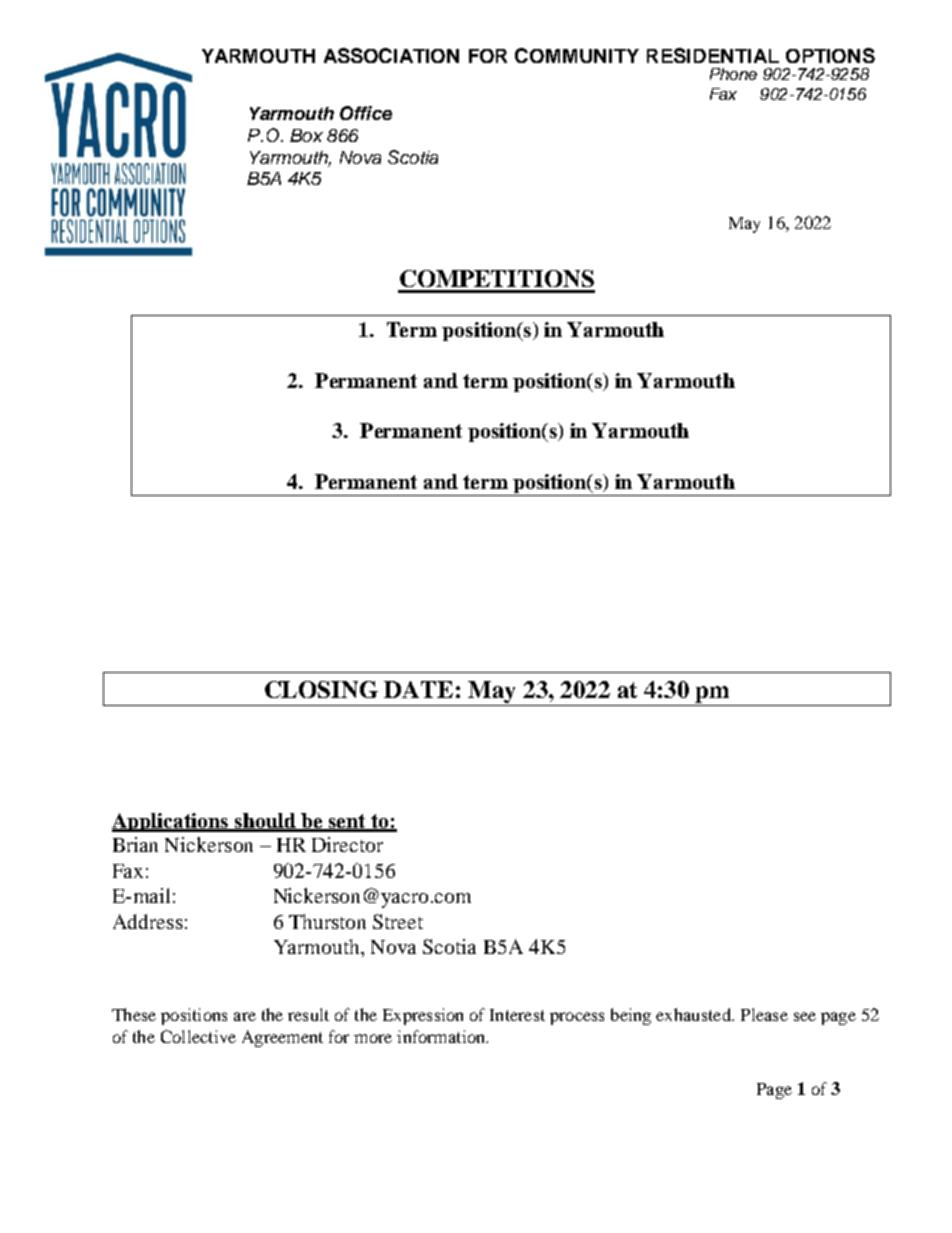 The image size is (952, 1233). What do you see at coordinates (391, 55) in the screenshot?
I see `ASSOCIATION` at bounding box center [391, 55].
